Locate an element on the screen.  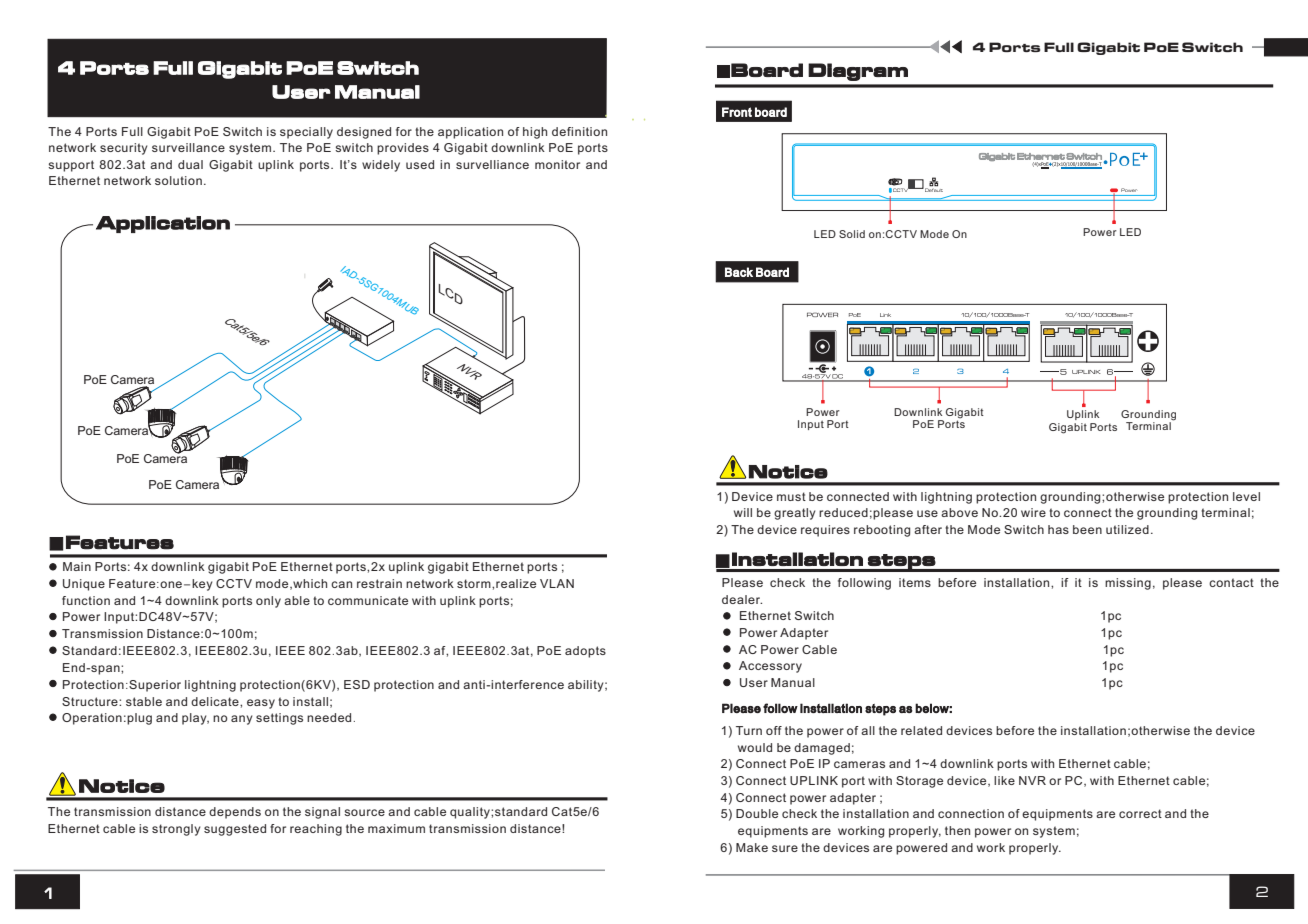
must is located at coordinates (791, 496).
